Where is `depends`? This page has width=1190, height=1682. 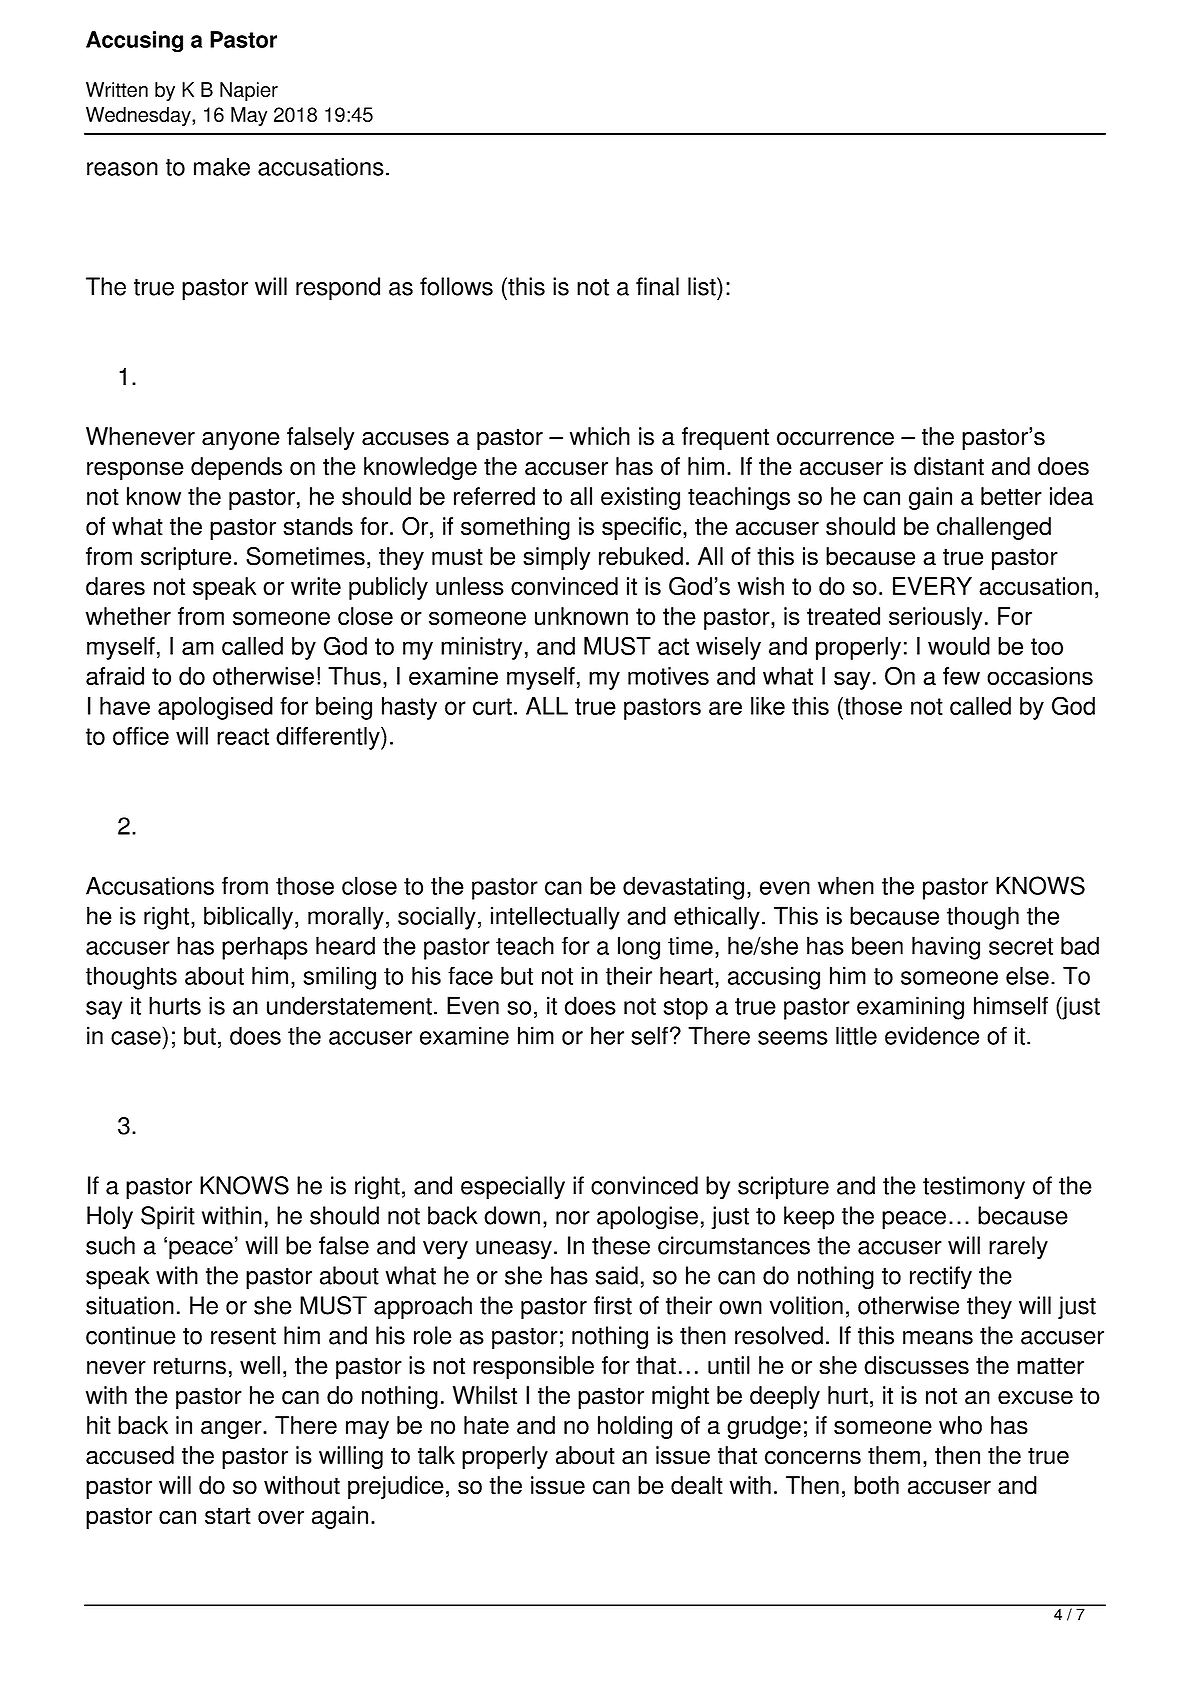
depends is located at coordinates (236, 468).
